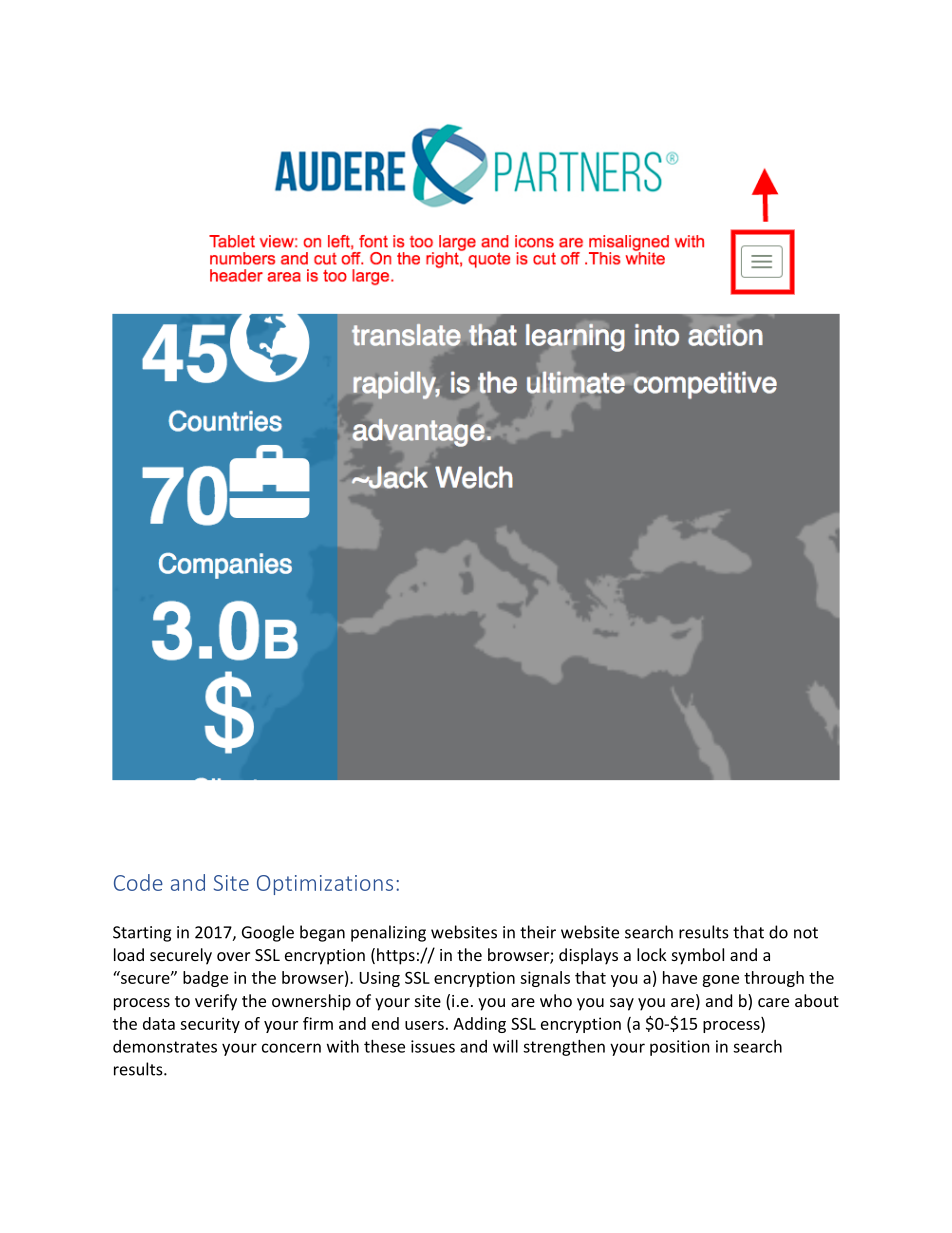 The image size is (952, 1233). I want to click on who, so click(556, 1000).
